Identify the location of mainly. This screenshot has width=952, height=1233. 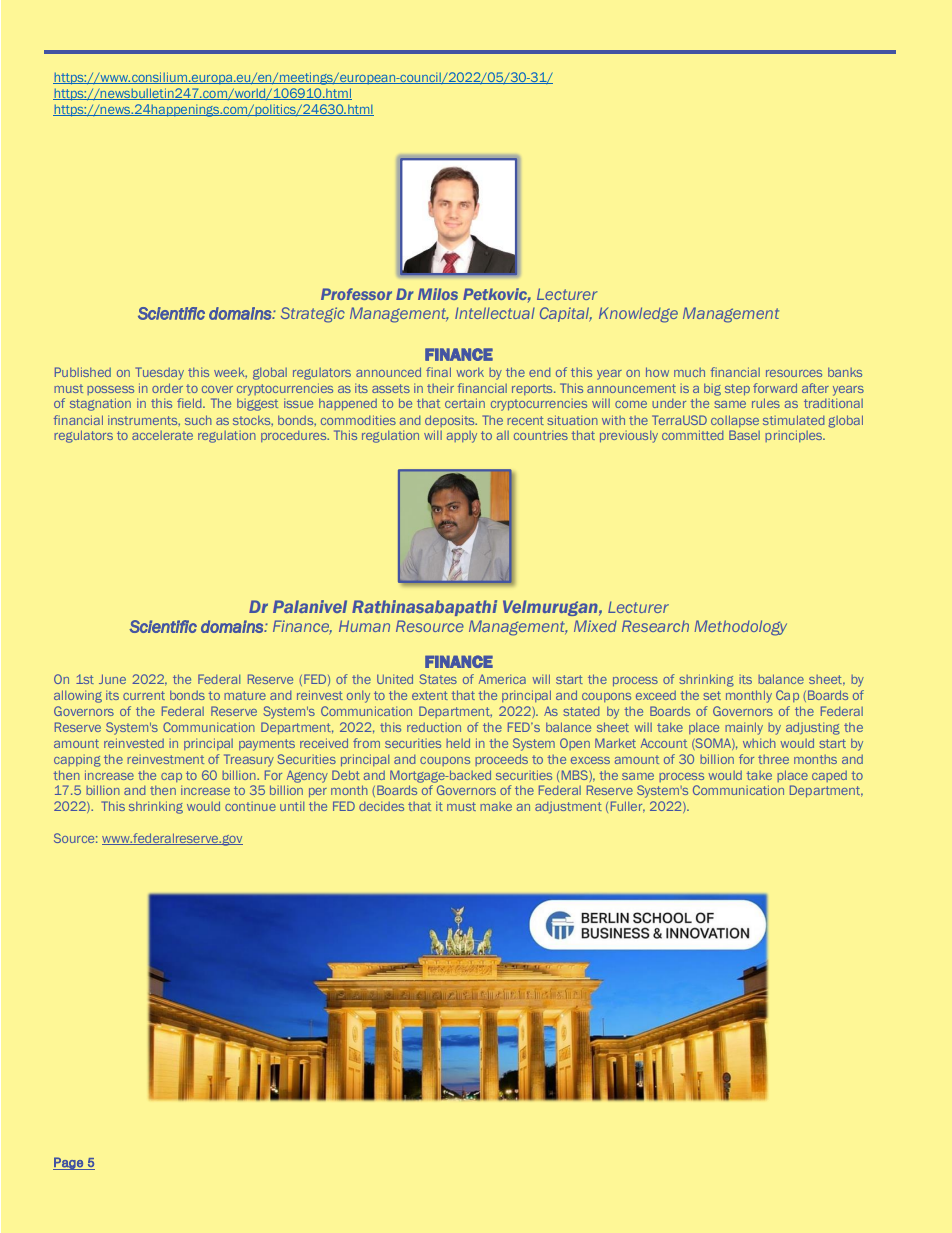
(744, 728).
